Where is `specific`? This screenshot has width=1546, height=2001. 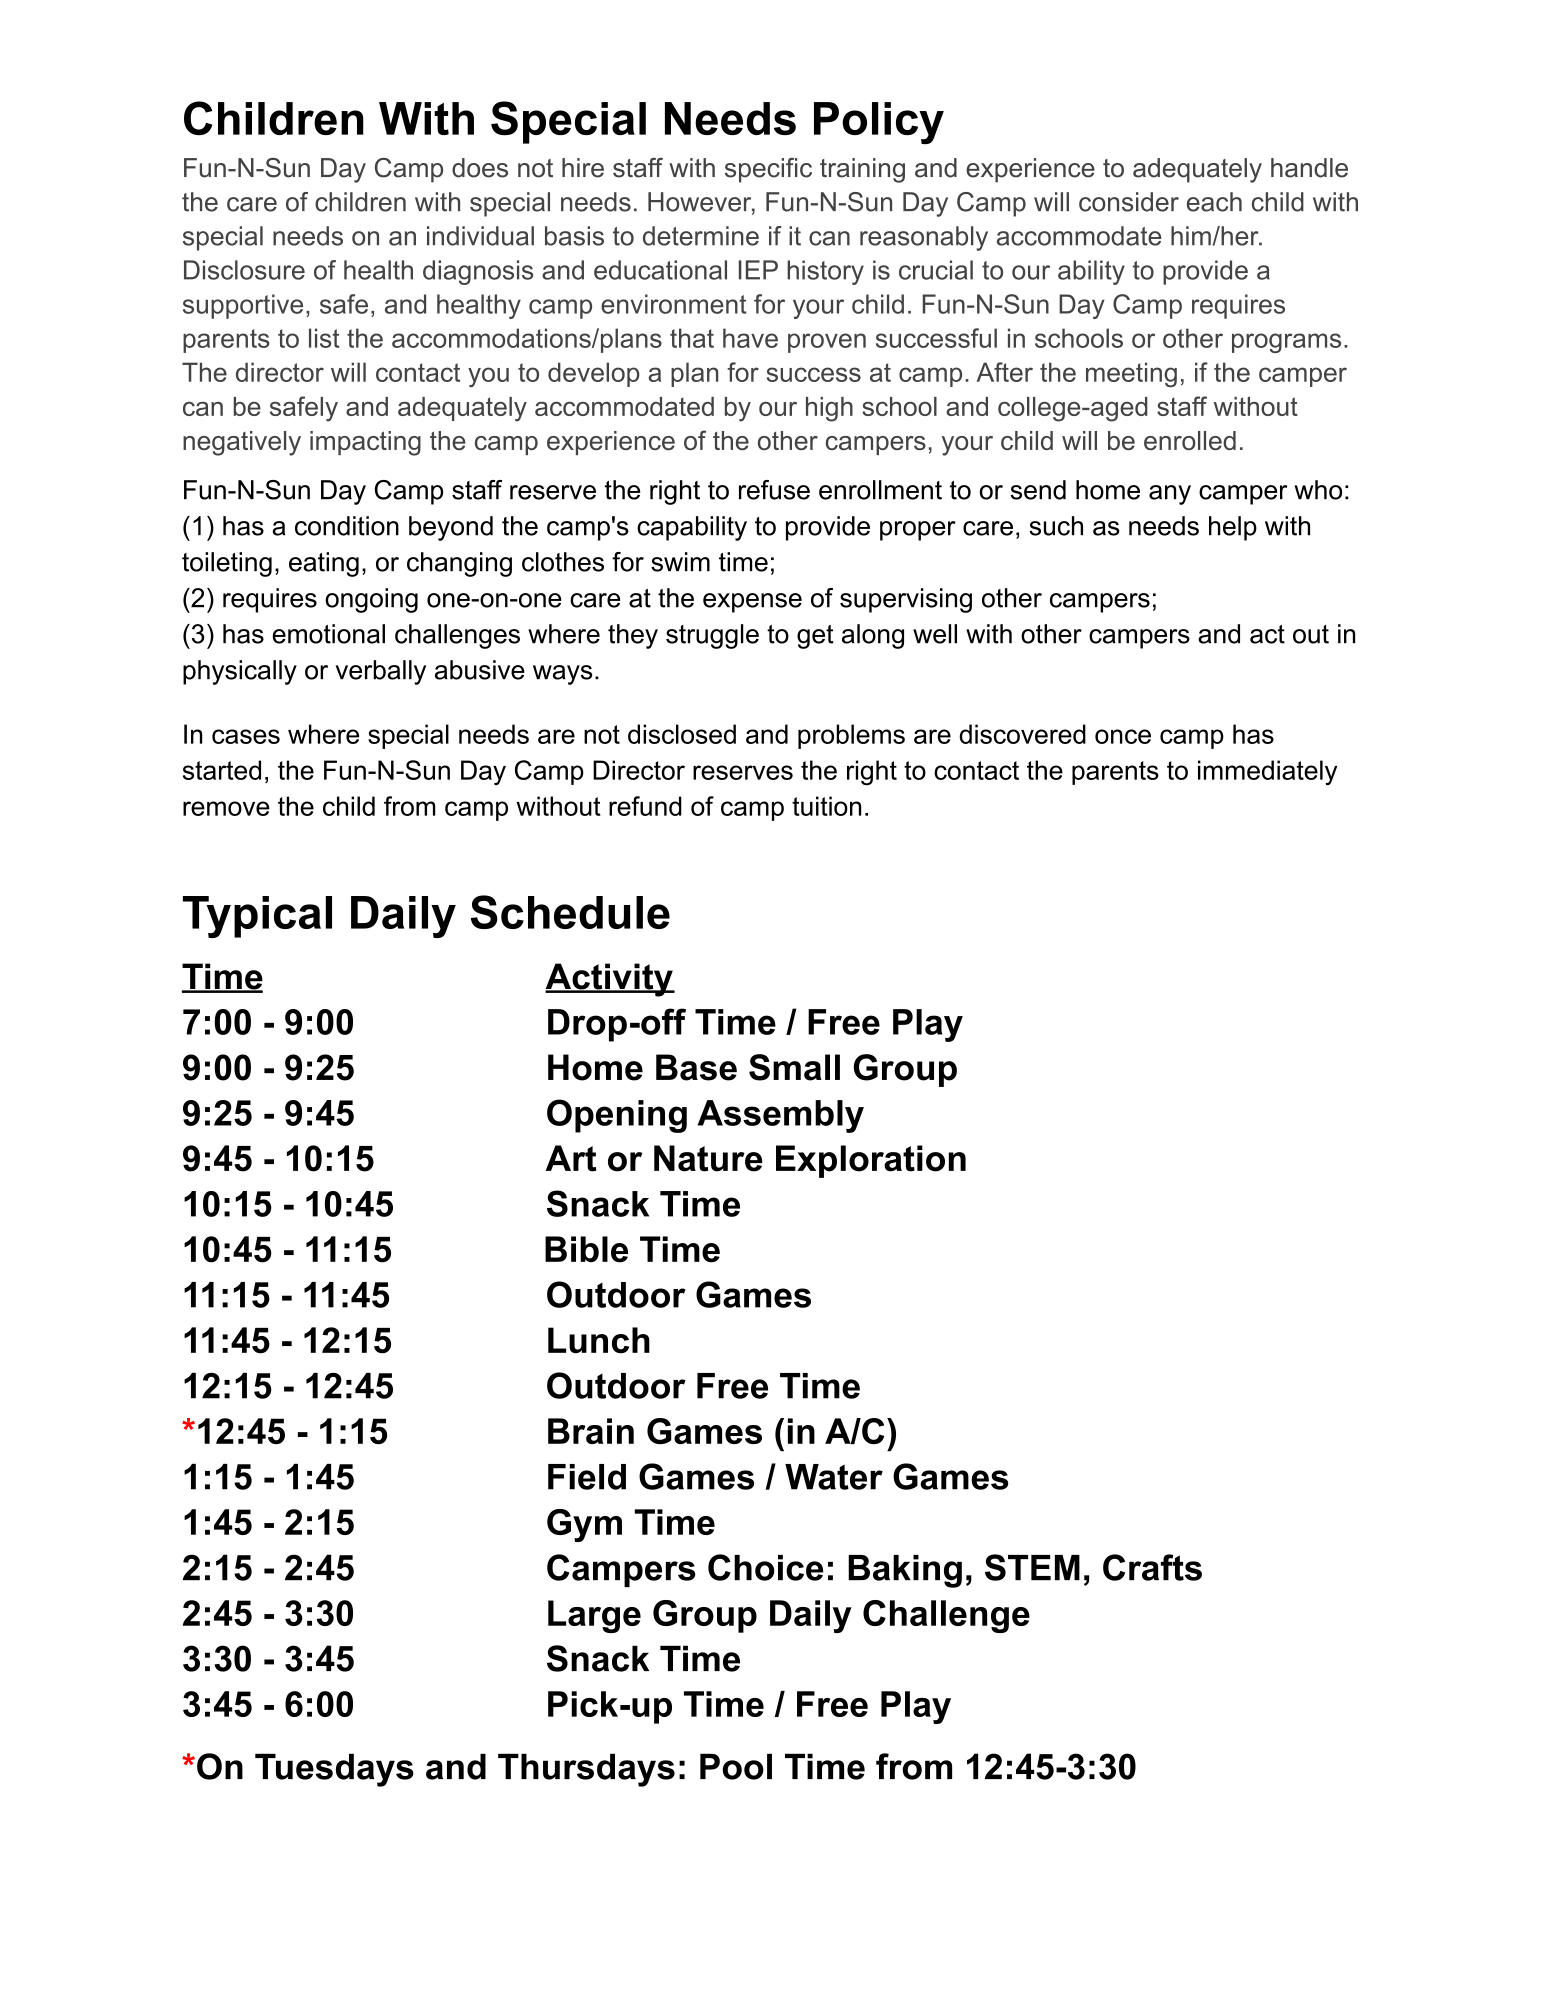 specific is located at coordinates (768, 170).
